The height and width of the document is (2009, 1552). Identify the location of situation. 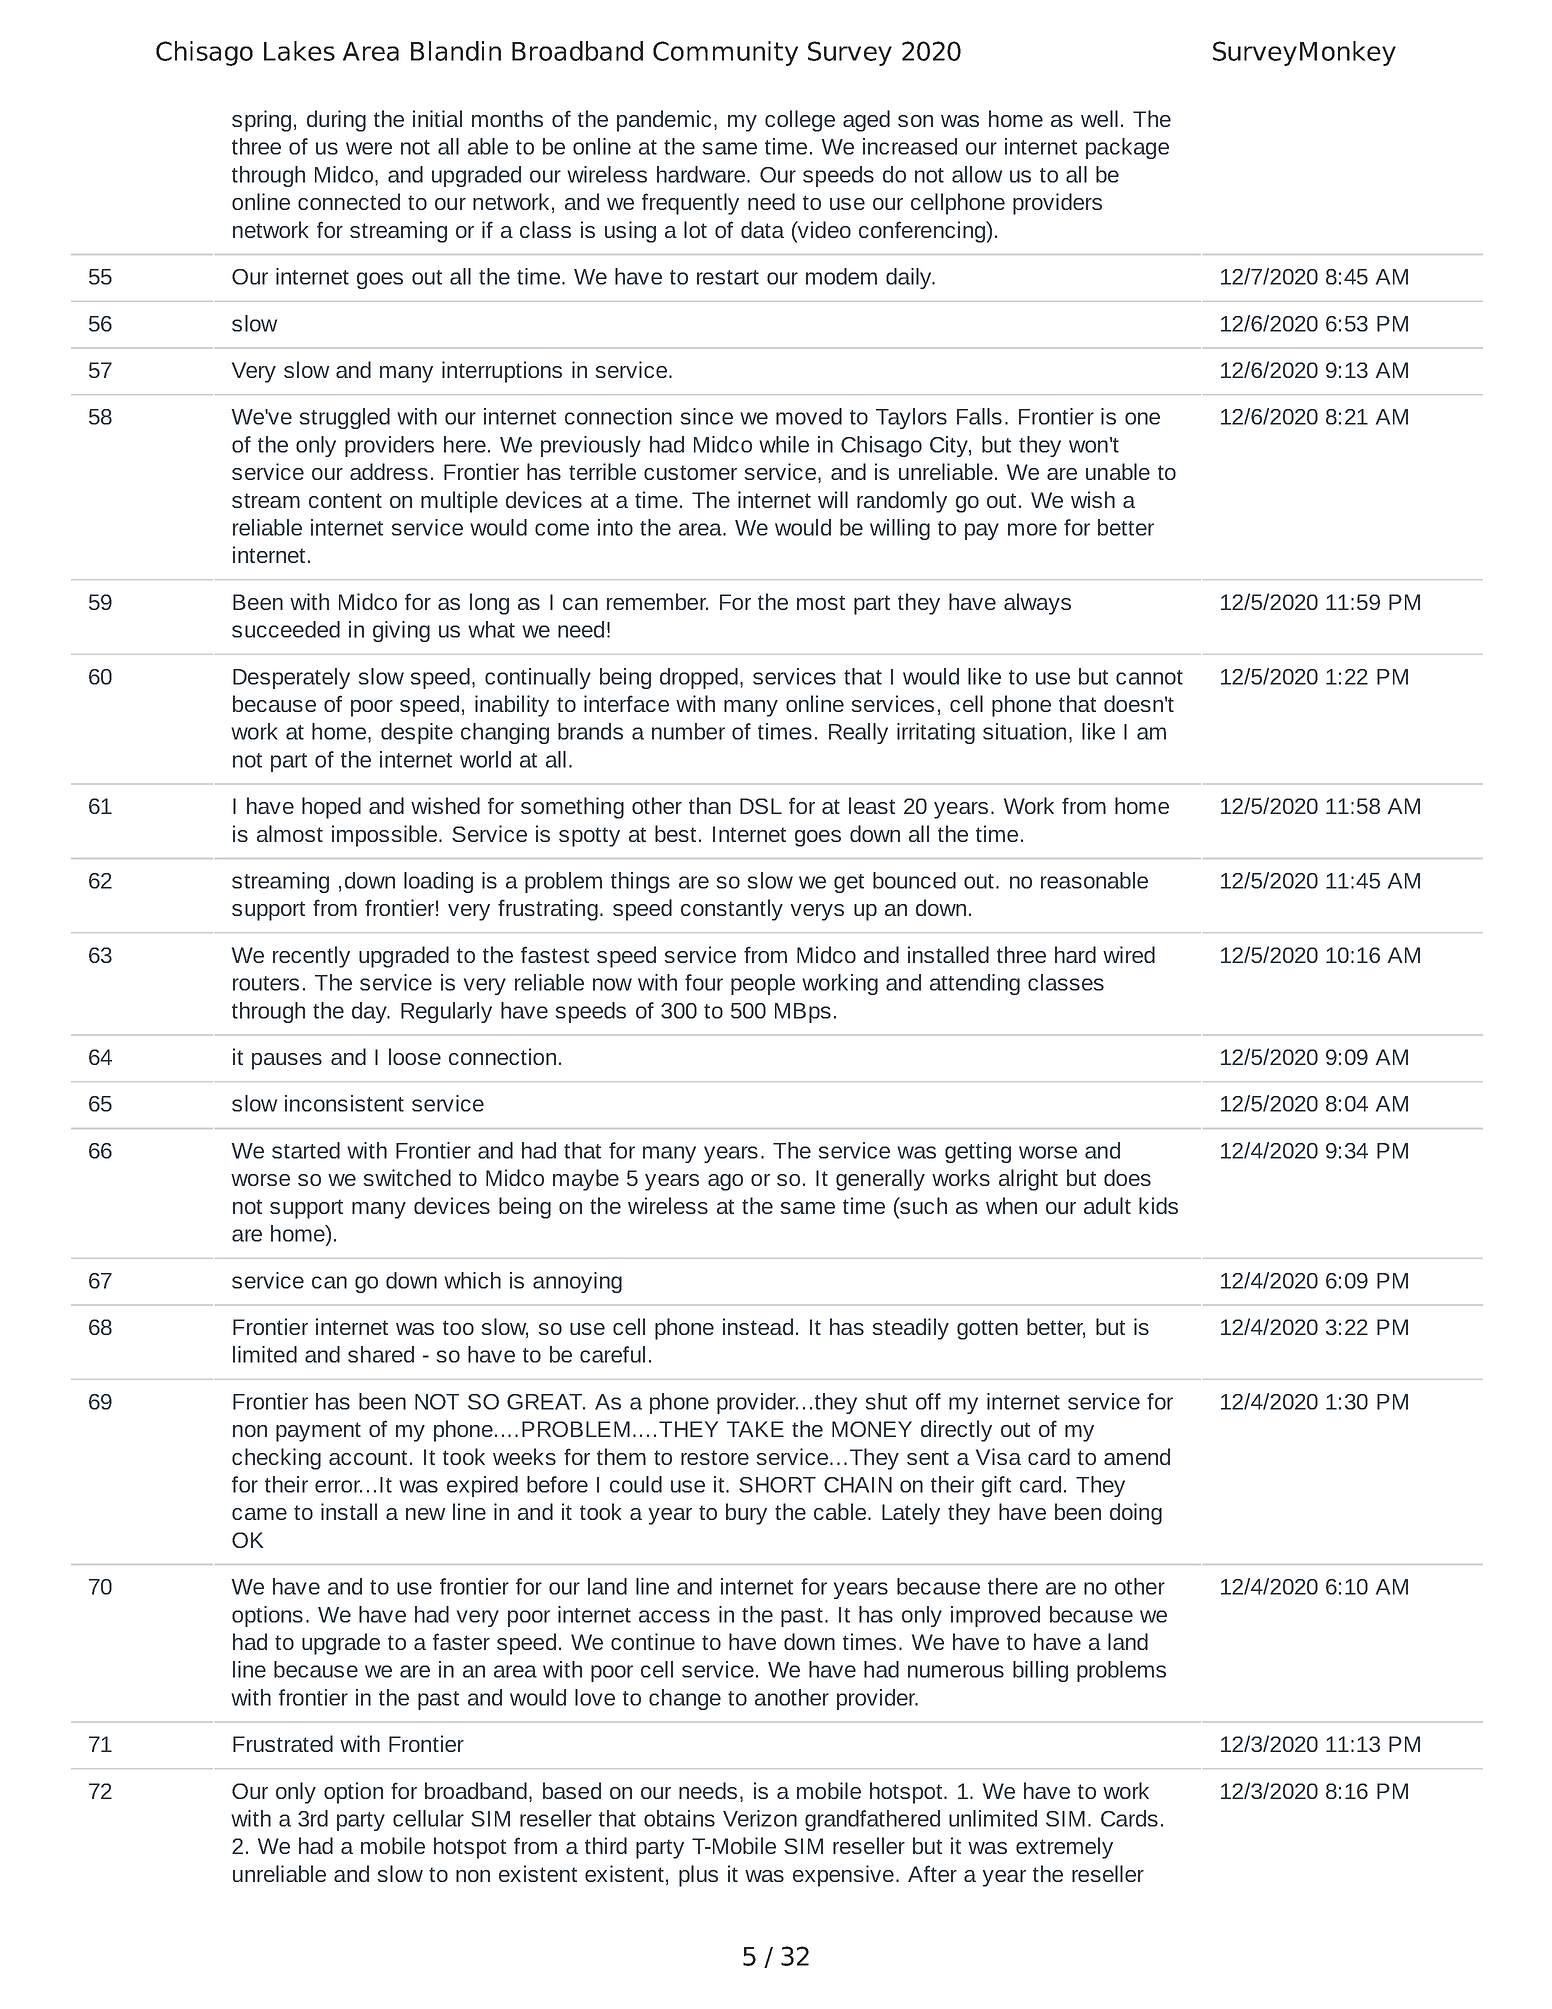
(1024, 731).
